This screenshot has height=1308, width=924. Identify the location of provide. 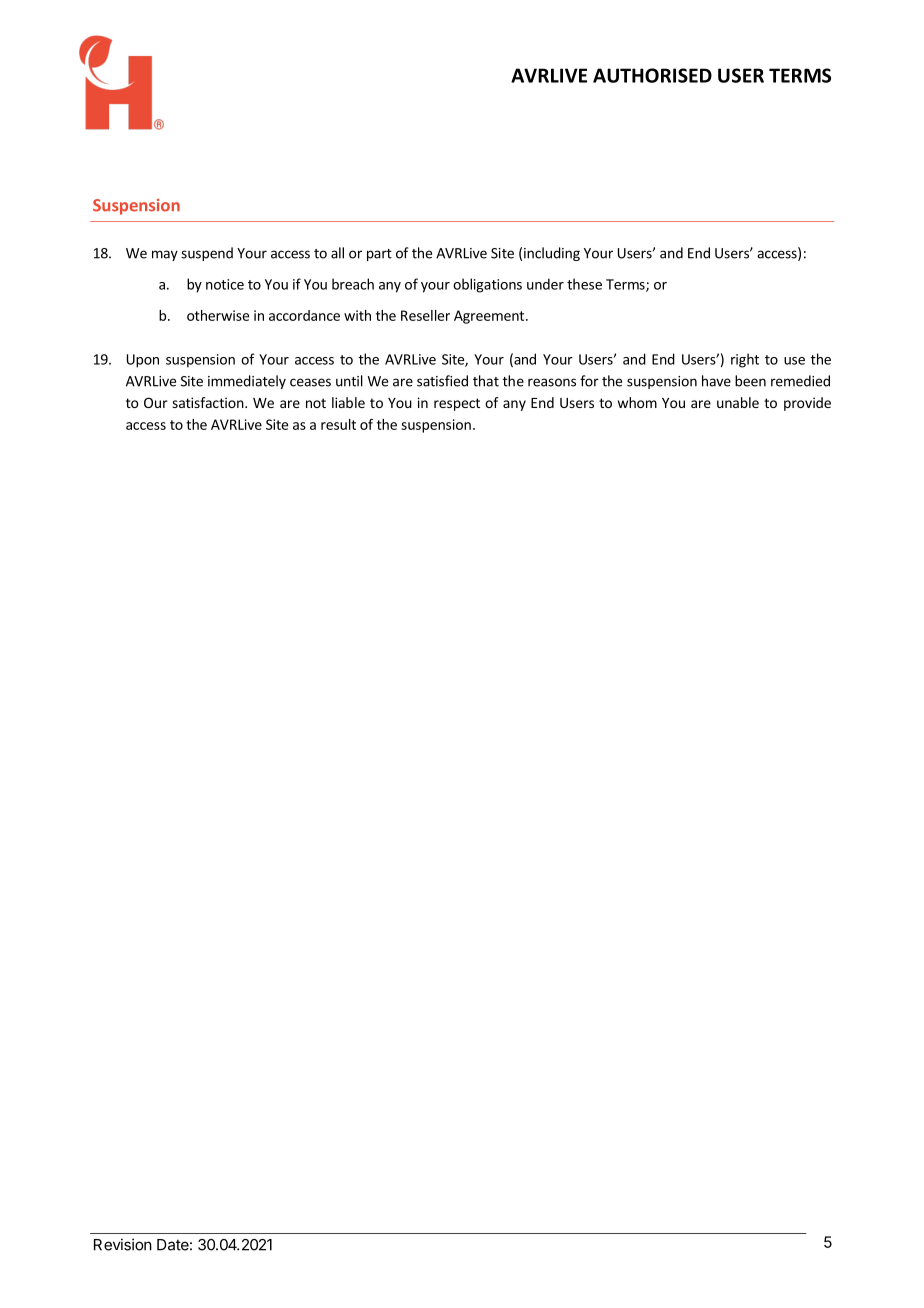
(807, 404).
